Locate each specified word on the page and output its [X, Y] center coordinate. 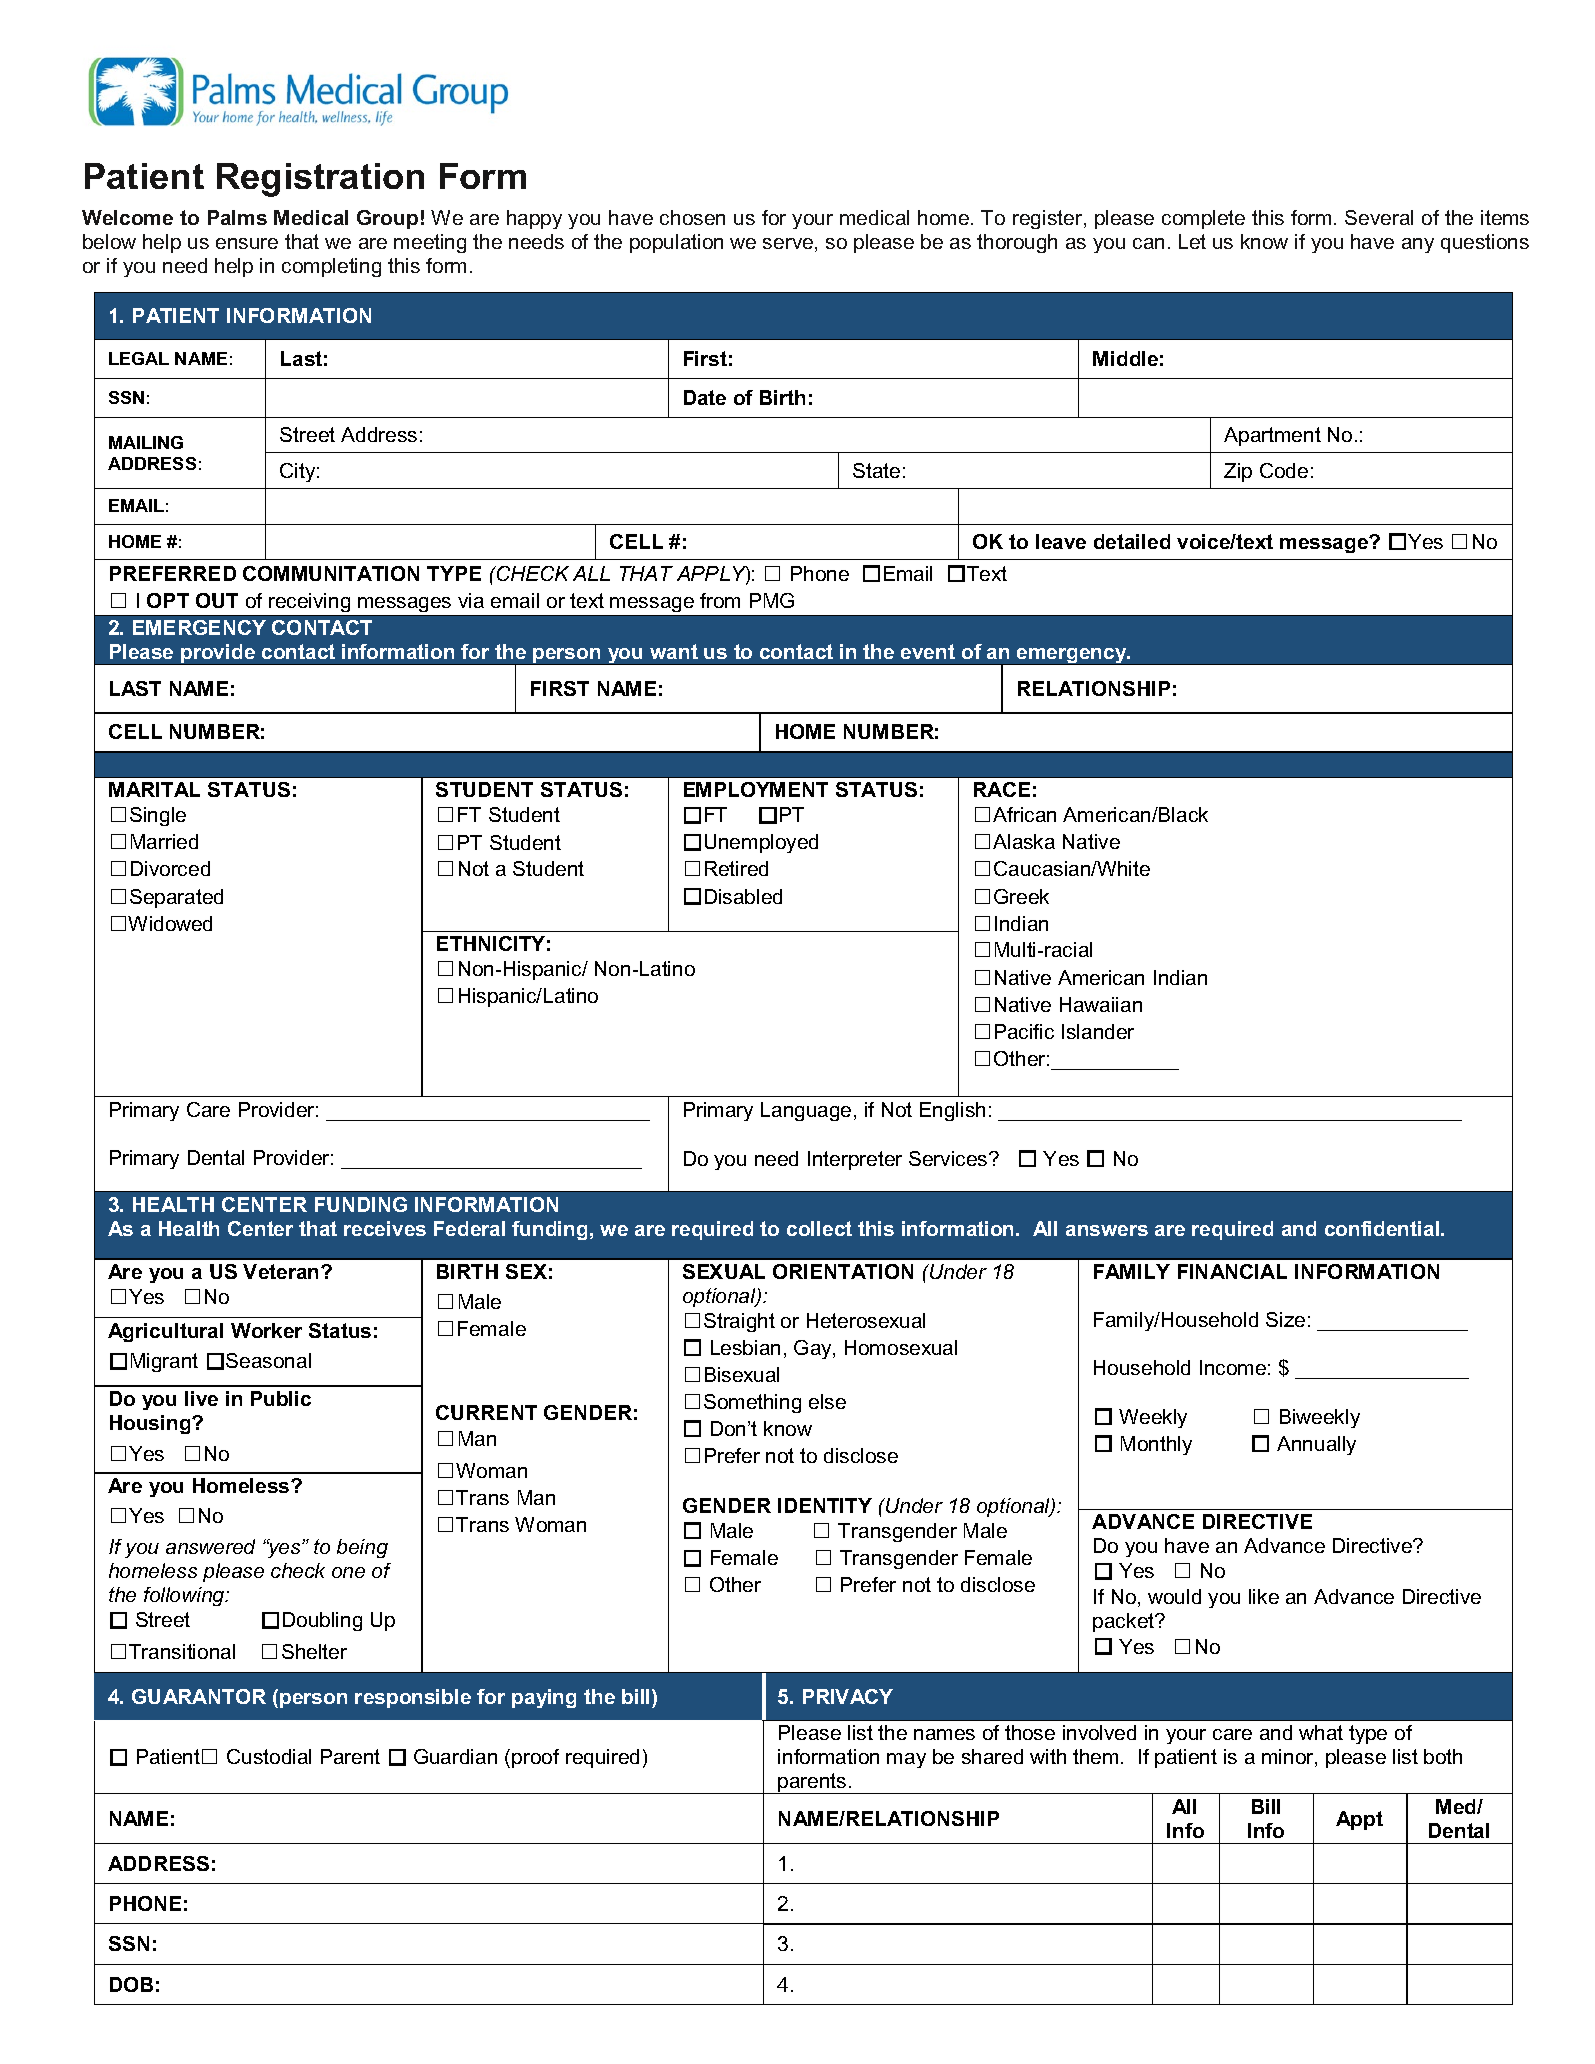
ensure [247, 243]
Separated [176, 898]
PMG [772, 600]
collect [819, 1228]
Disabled [743, 896]
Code [1284, 470]
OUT [217, 600]
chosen [692, 217]
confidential [1383, 1228]
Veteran [282, 1271]
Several [1379, 217]
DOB [131, 1984]
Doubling [322, 1621]
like [1264, 1596]
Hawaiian [1101, 1004]
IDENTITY [825, 1505]
